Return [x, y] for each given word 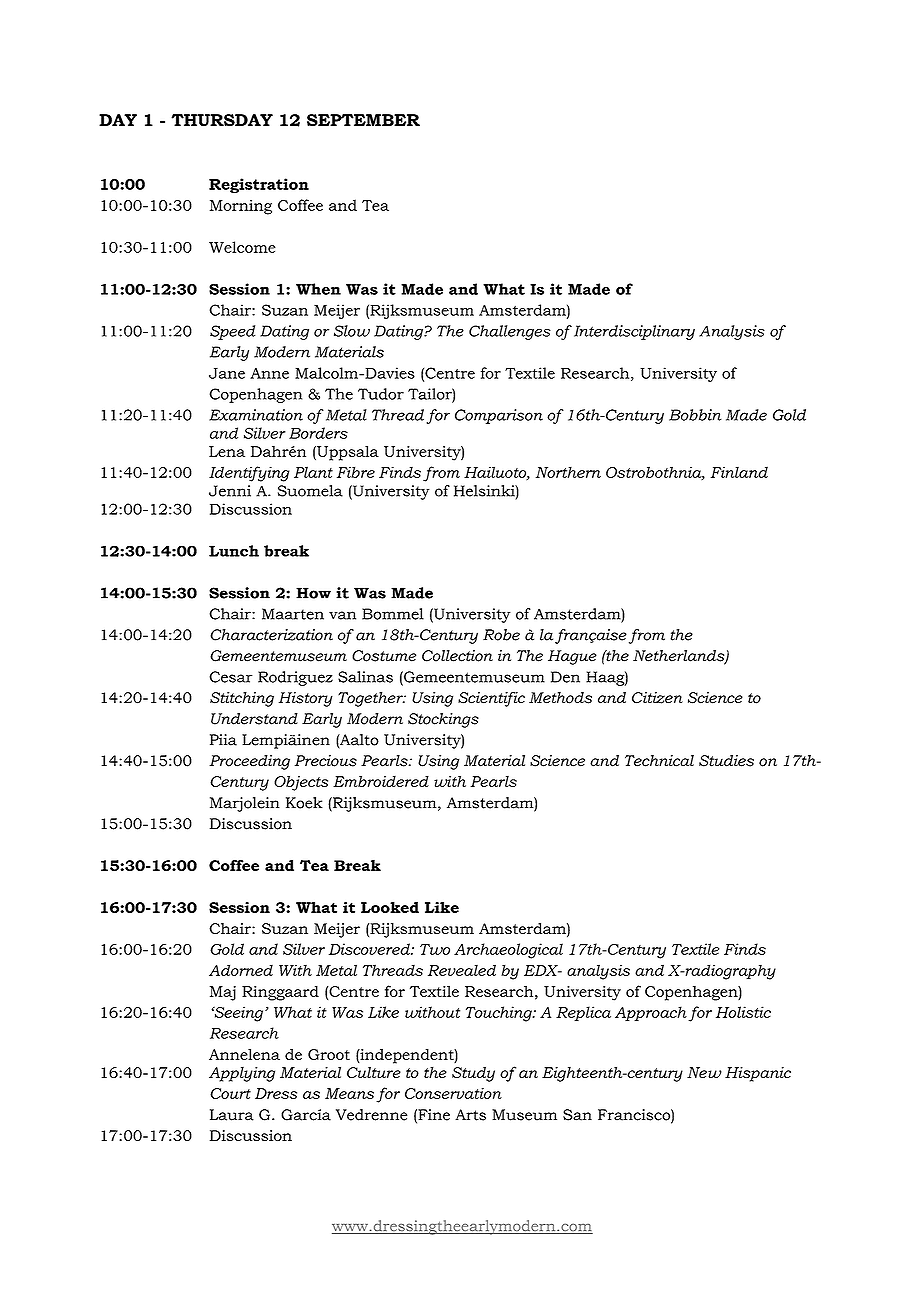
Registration [259, 185]
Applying [242, 1074]
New [704, 1072]
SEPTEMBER [363, 120]
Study [473, 1074]
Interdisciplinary [633, 332]
